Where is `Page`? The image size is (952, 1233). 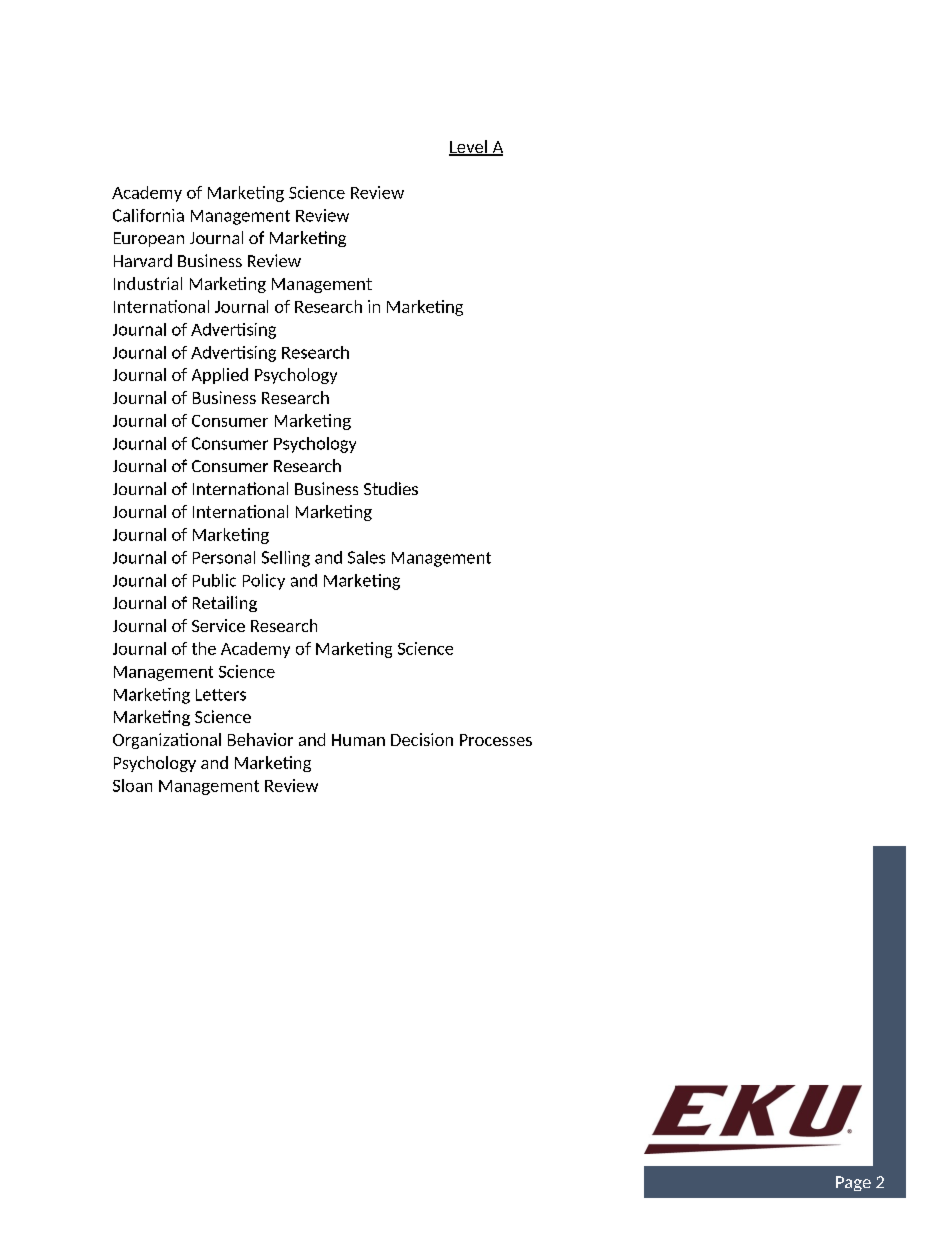
Page is located at coordinates (853, 1183).
